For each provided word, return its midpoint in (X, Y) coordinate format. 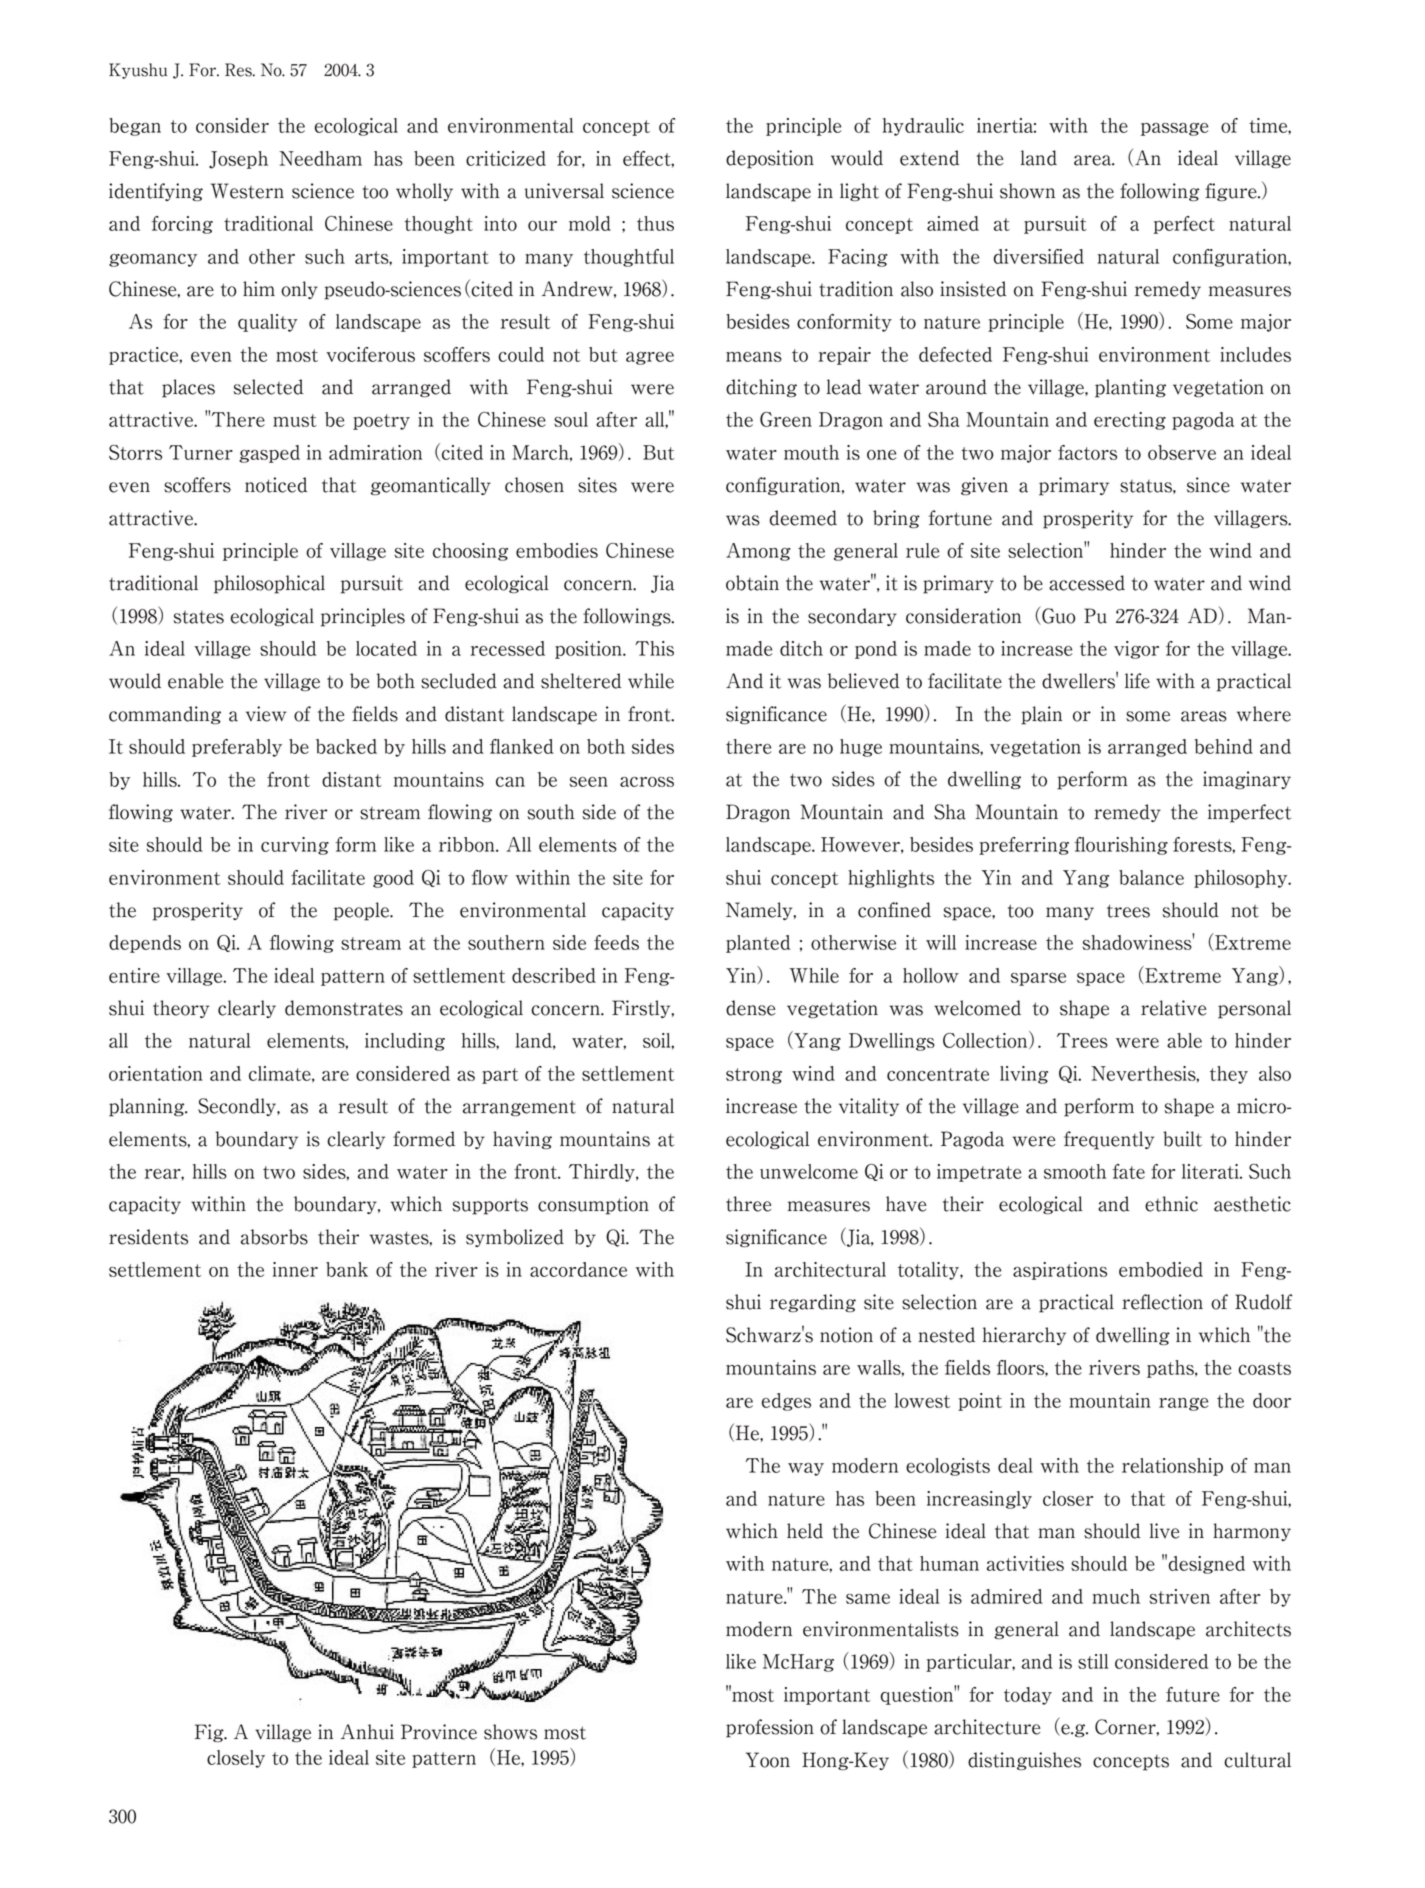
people (363, 911)
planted (758, 944)
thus (655, 223)
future (1193, 1694)
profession (770, 1728)
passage (1174, 129)
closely (236, 1759)
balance (1151, 877)
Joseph (238, 160)
